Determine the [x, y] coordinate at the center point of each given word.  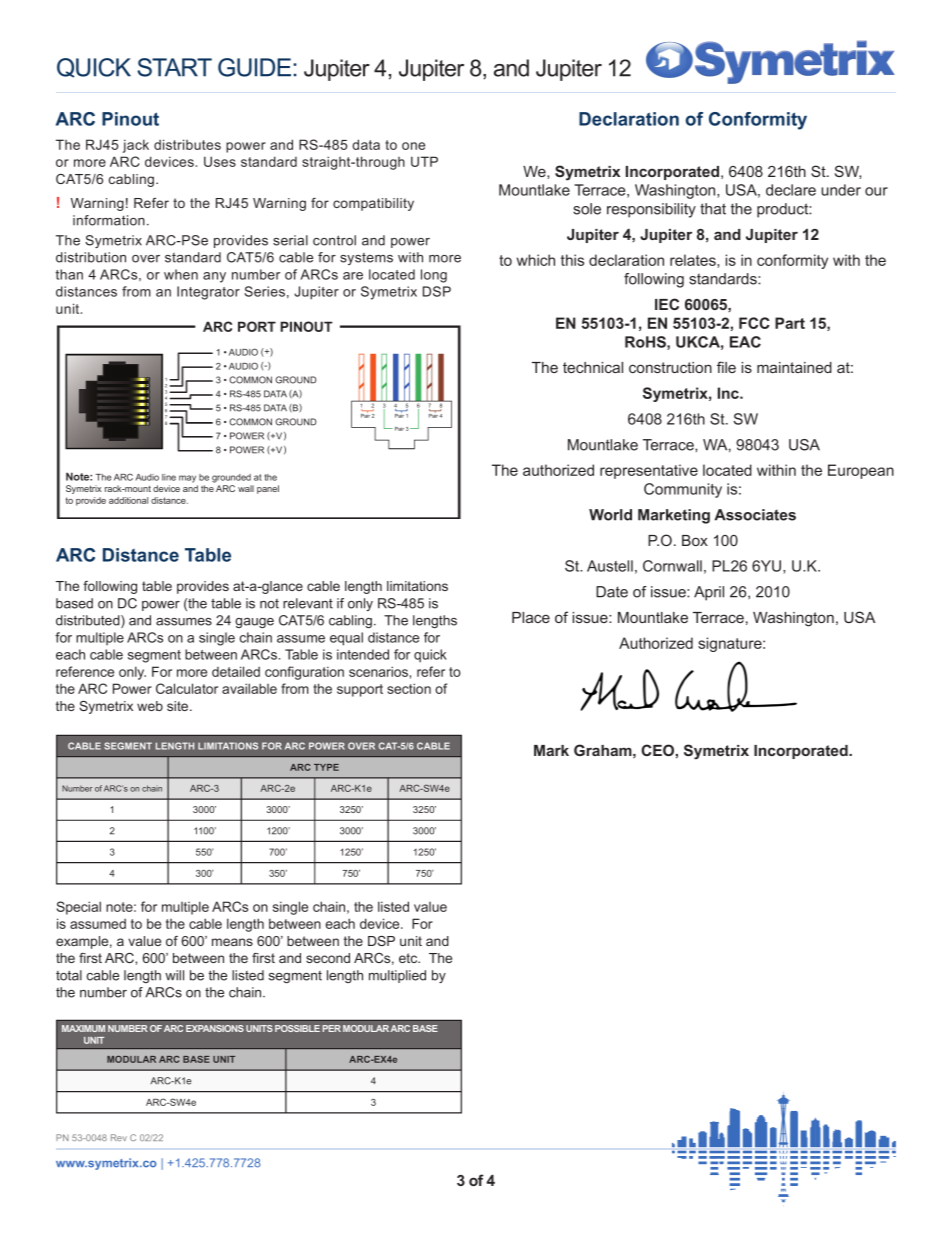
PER [332, 1028]
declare [791, 190]
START [174, 67]
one [413, 146]
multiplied [397, 976]
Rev [119, 1137]
